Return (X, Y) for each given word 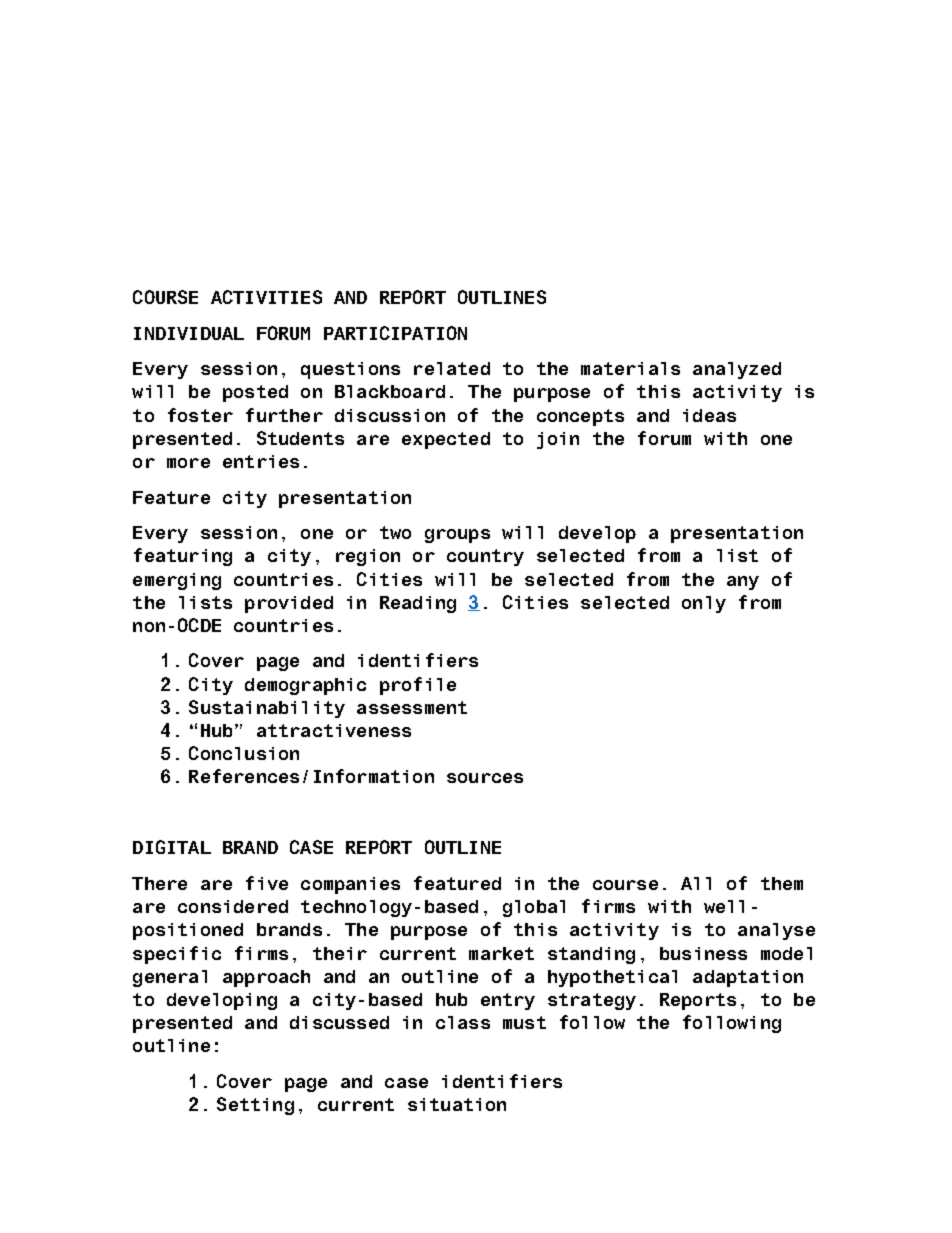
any (743, 583)
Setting (255, 1106)
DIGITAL (172, 847)
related (452, 368)
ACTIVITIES (266, 297)
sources (485, 778)
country (485, 557)
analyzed (737, 370)
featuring (183, 557)
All (696, 883)
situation (457, 1104)
